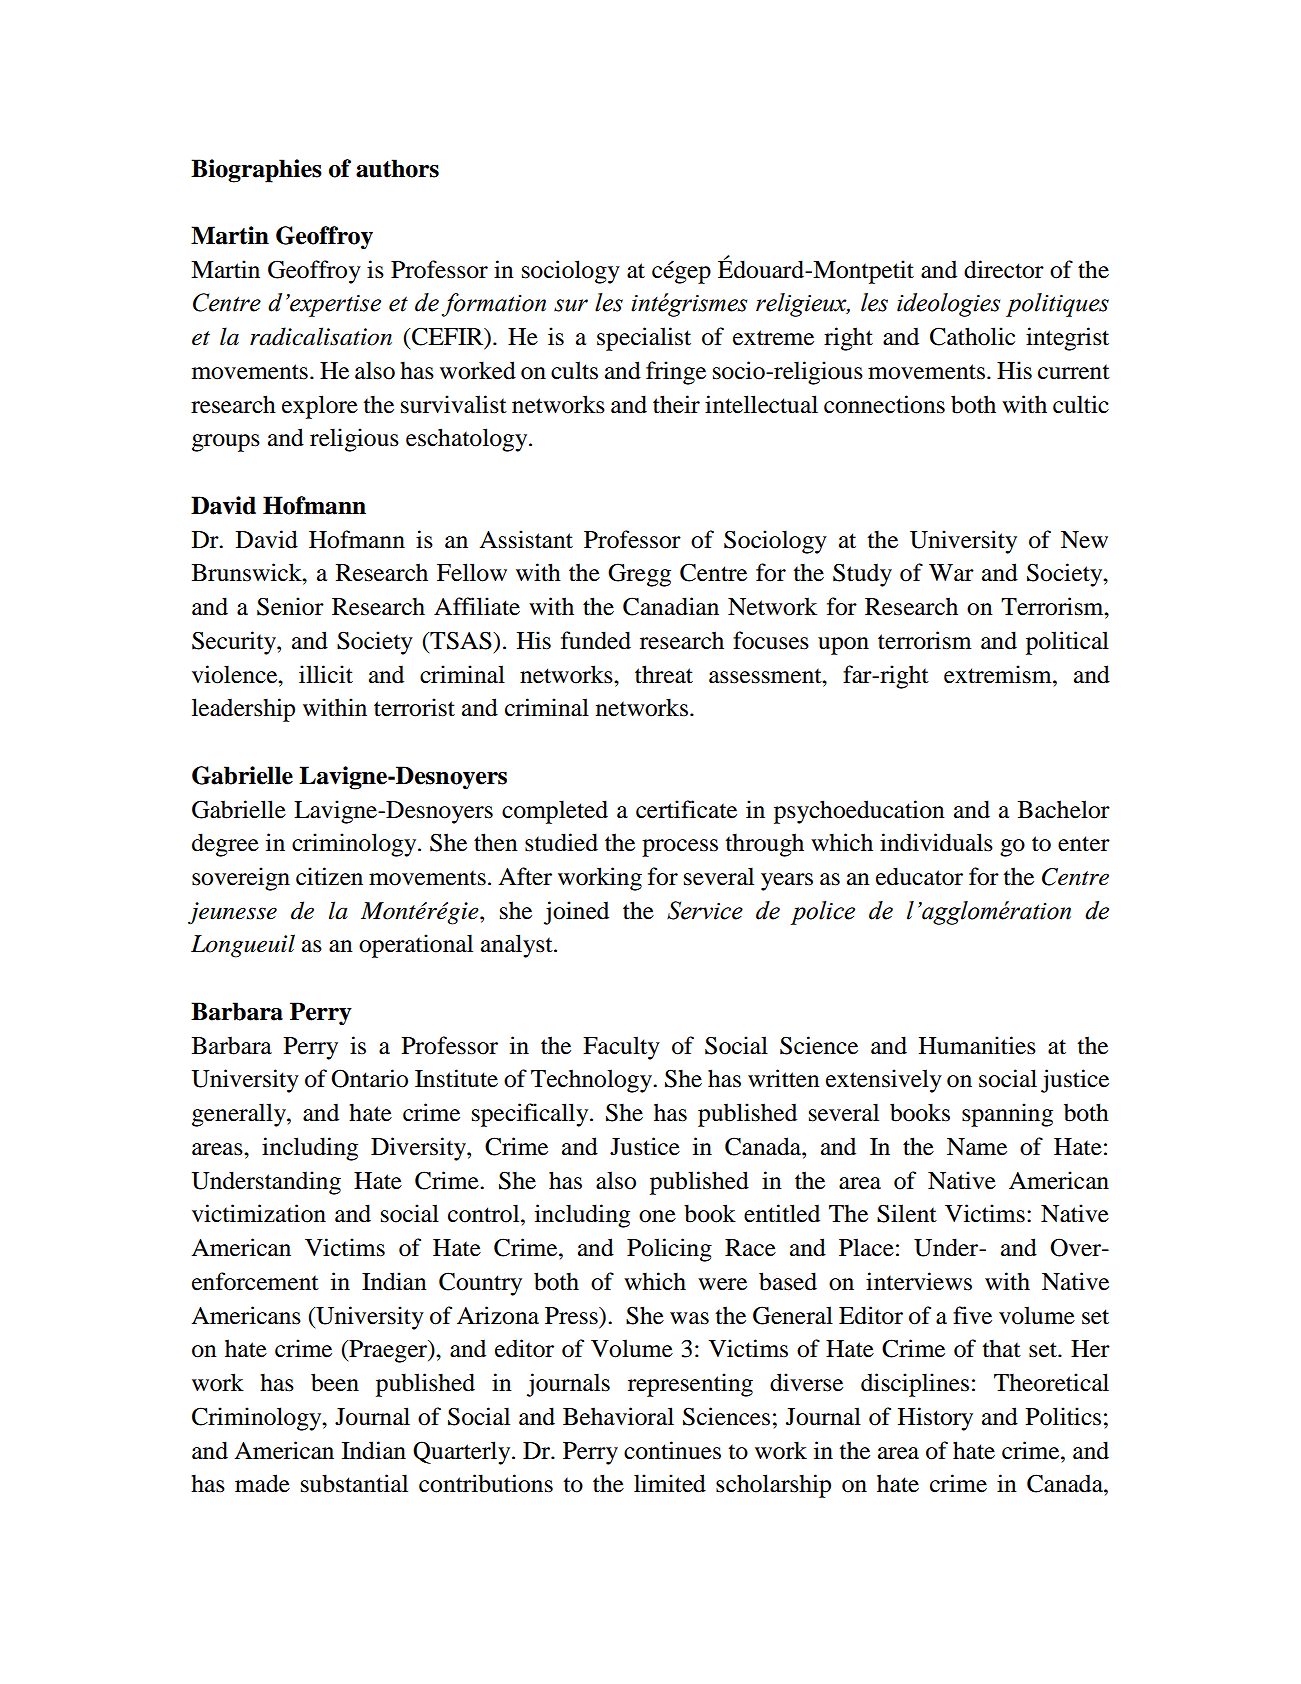 This screenshot has width=1301, height=1684. What do you see at coordinates (999, 674) in the screenshot?
I see `extremism` at bounding box center [999, 674].
